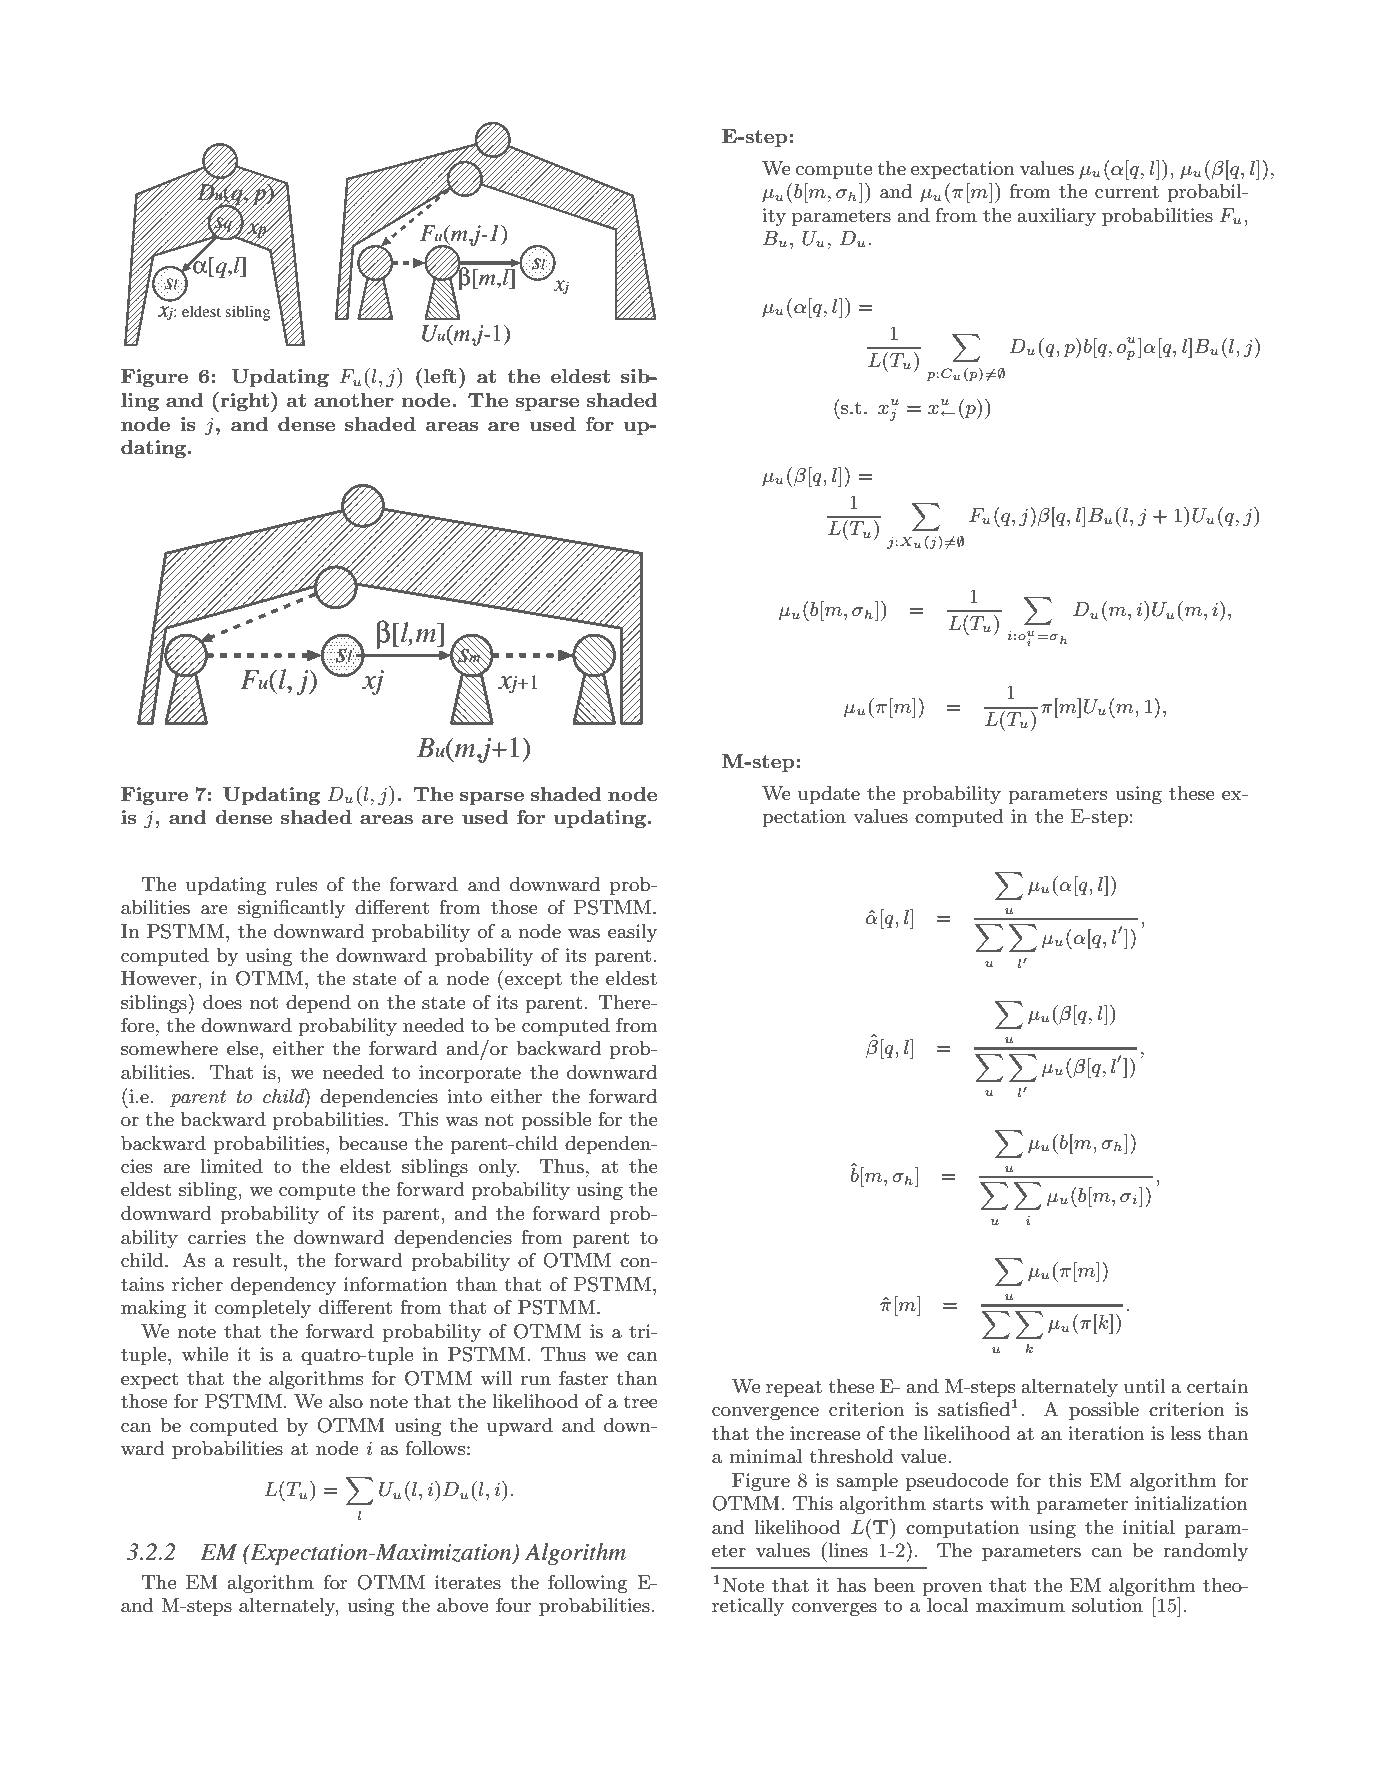 This screenshot has width=1375, height=1780. What do you see at coordinates (354, 400) in the screenshot?
I see `another` at bounding box center [354, 400].
